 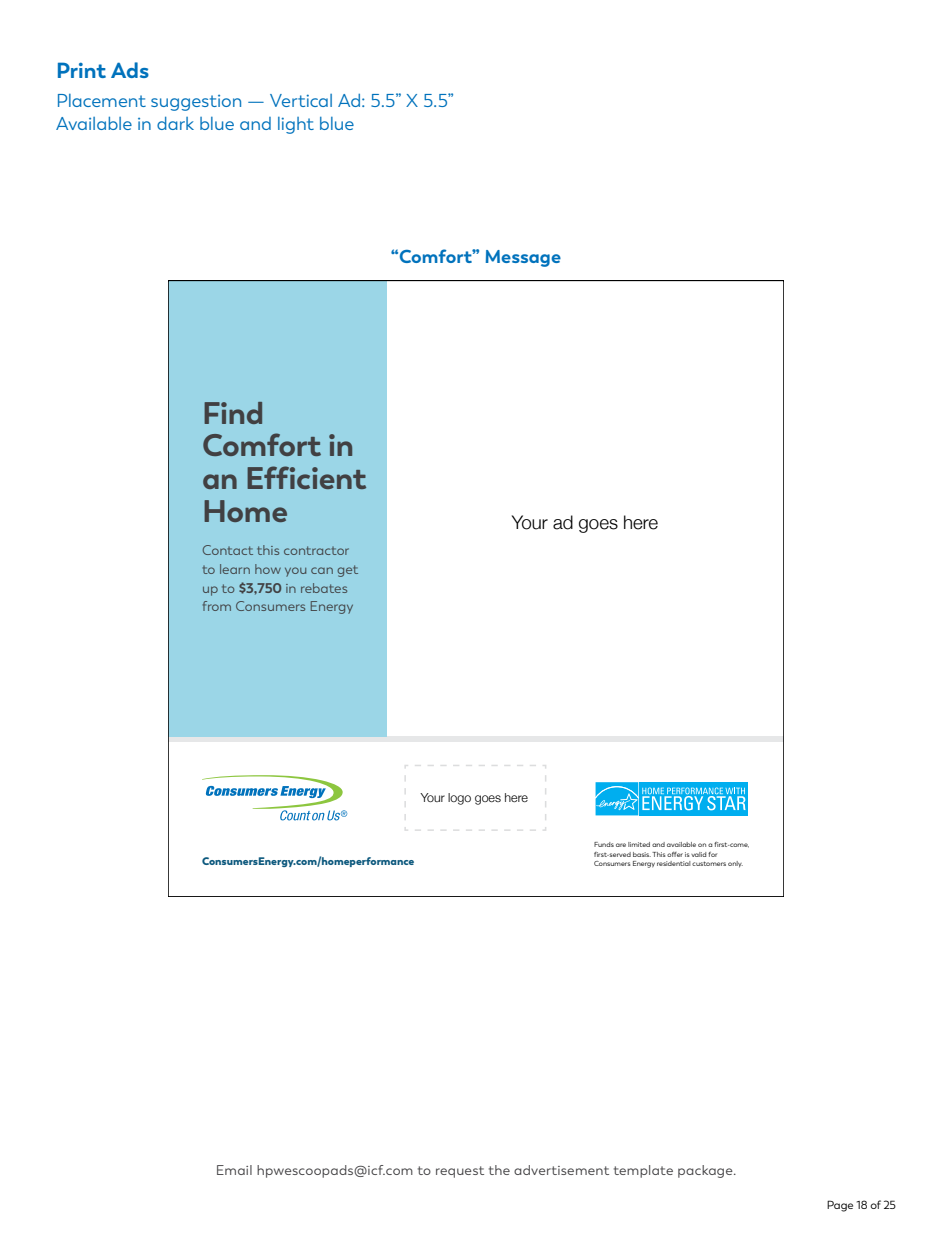 I want to click on only, so click(x=735, y=864).
